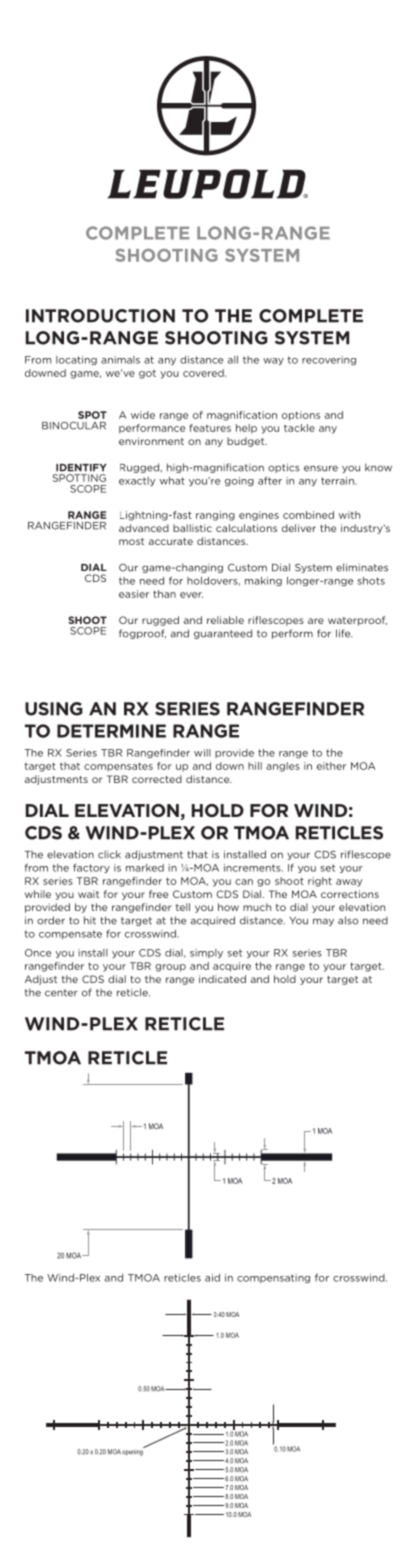  What do you see at coordinates (88, 894) in the screenshot?
I see `wait` at bounding box center [88, 894].
